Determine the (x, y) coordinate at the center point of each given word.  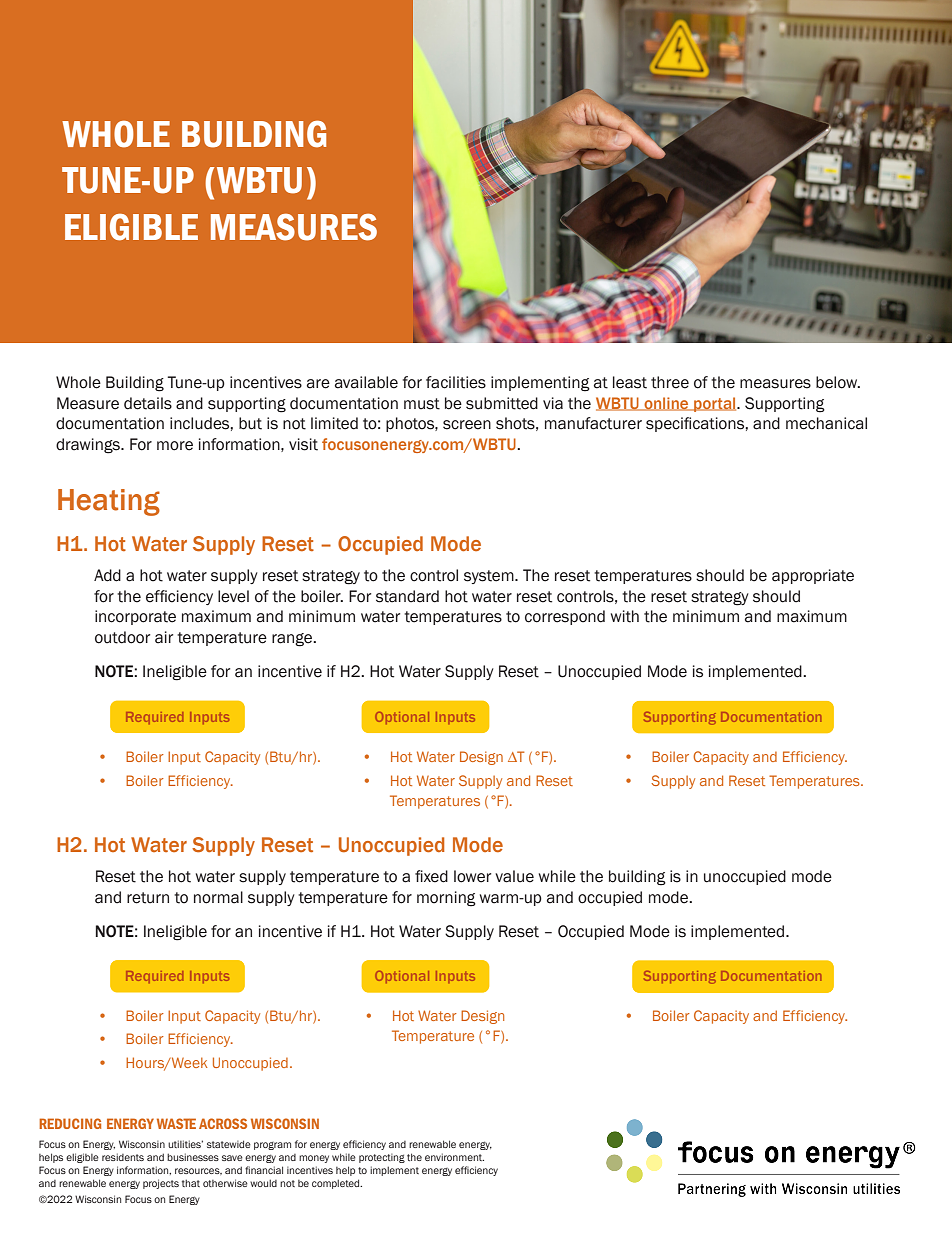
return (148, 898)
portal (715, 404)
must (422, 404)
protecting (382, 1158)
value (514, 876)
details (148, 403)
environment (454, 1157)
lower (472, 876)
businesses (193, 1157)
